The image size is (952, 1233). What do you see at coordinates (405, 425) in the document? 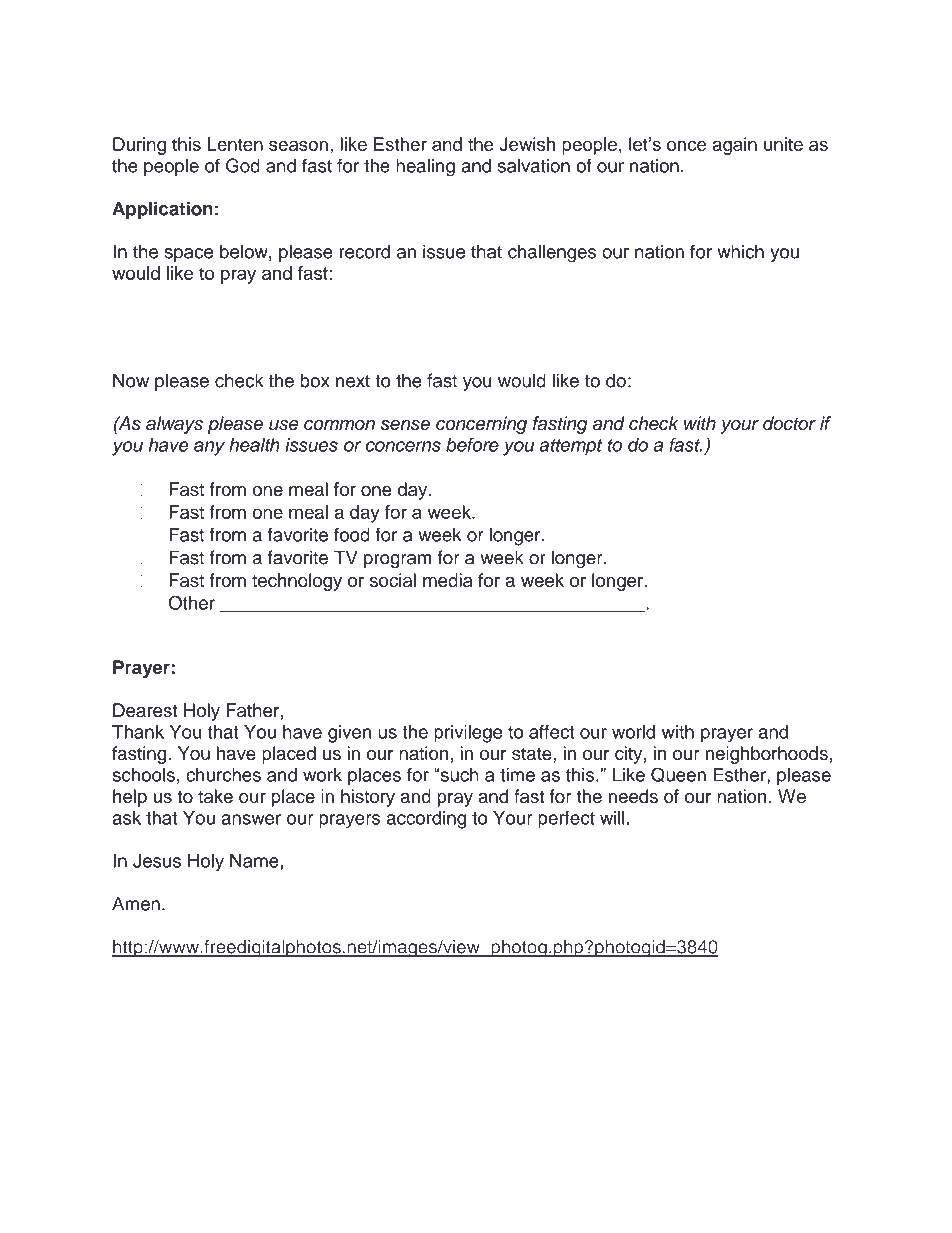
I see `sense` at bounding box center [405, 425].
